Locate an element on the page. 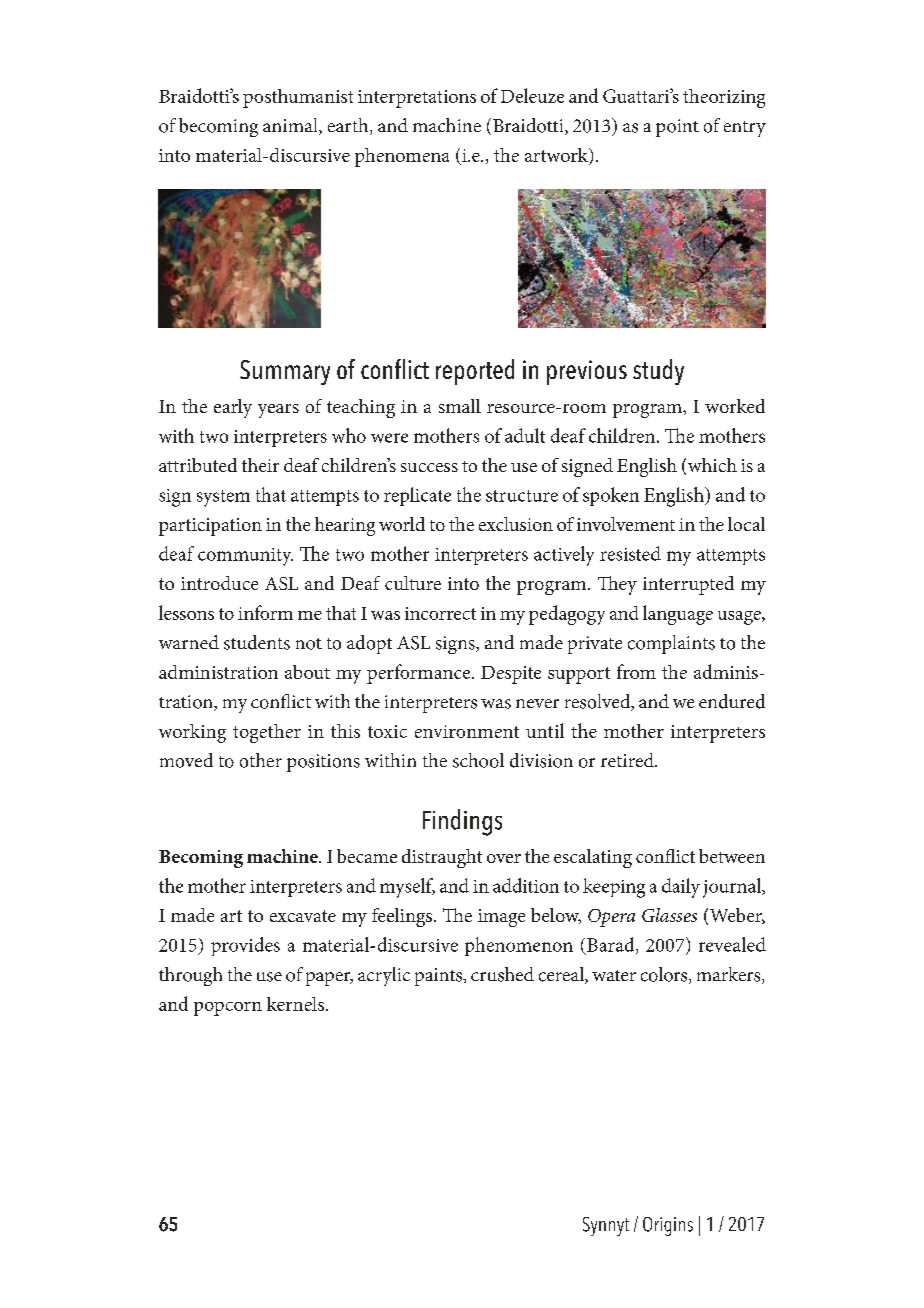 This page has height=1308, width=924. Glasses is located at coordinates (669, 915).
